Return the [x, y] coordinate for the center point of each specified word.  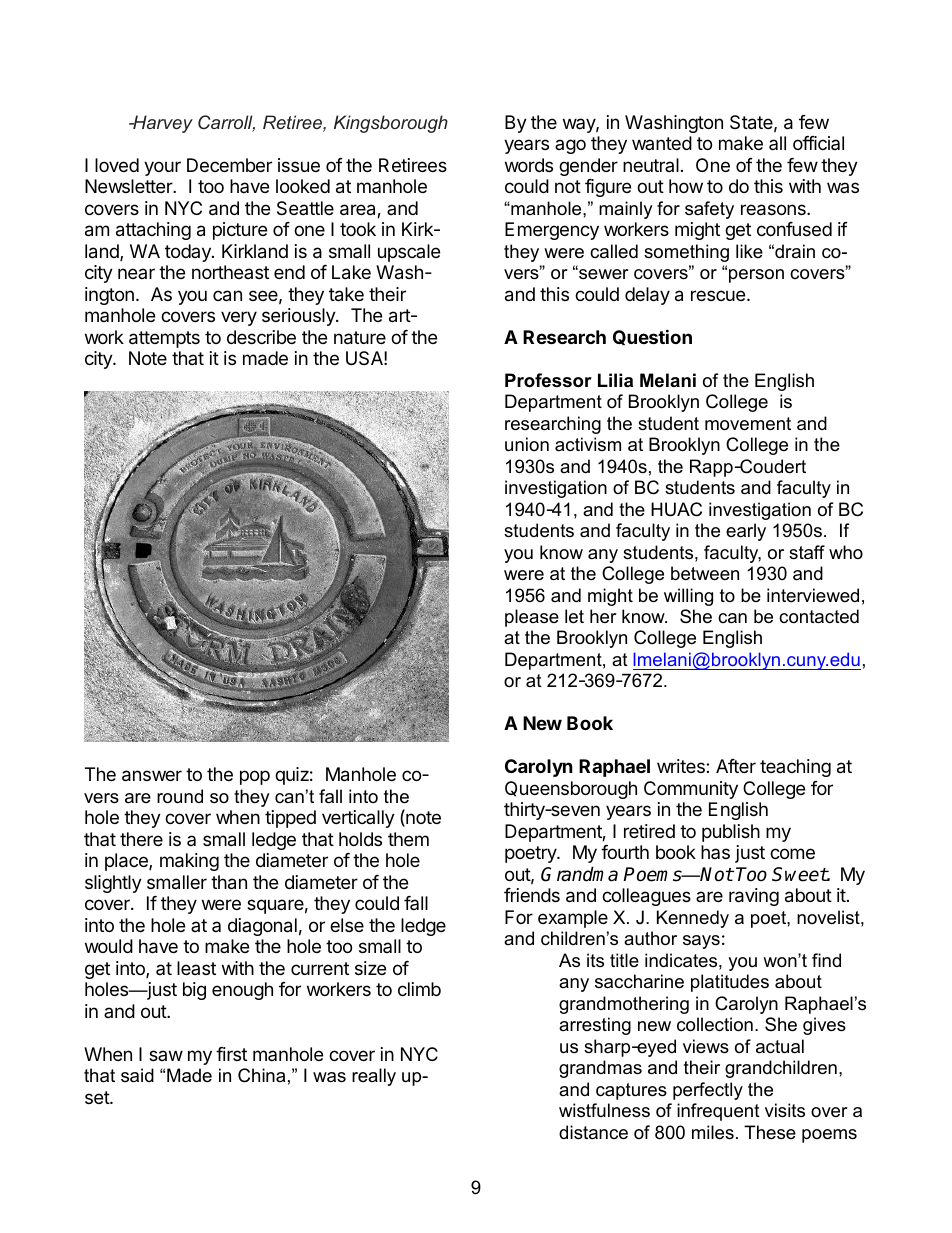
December [229, 165]
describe [261, 337]
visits [785, 1110]
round [180, 796]
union [527, 444]
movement [748, 424]
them [408, 839]
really [374, 1077]
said [137, 1075]
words [529, 165]
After [736, 766]
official [818, 143]
